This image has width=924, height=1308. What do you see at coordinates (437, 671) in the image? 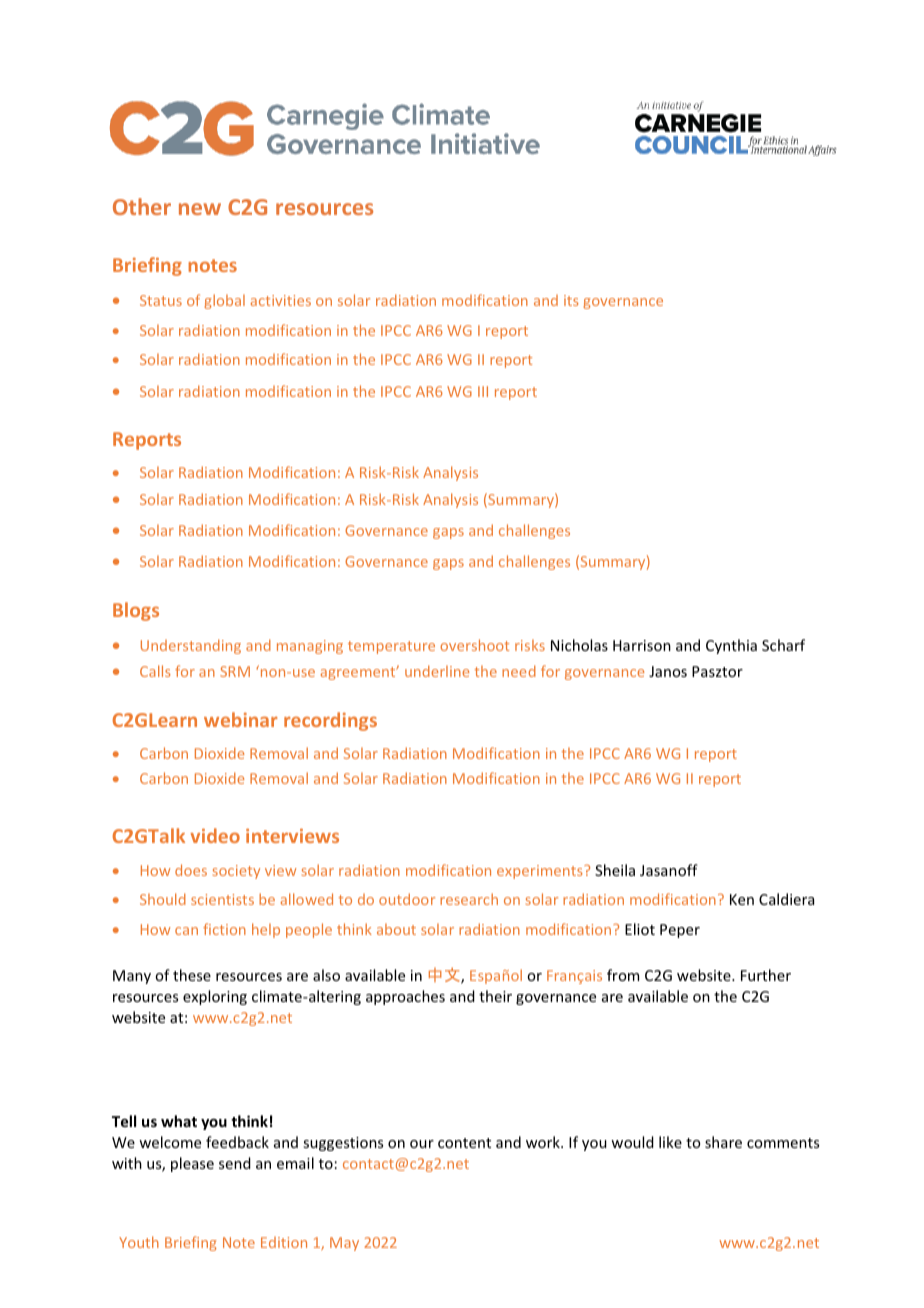
I see `underline` at bounding box center [437, 671].
